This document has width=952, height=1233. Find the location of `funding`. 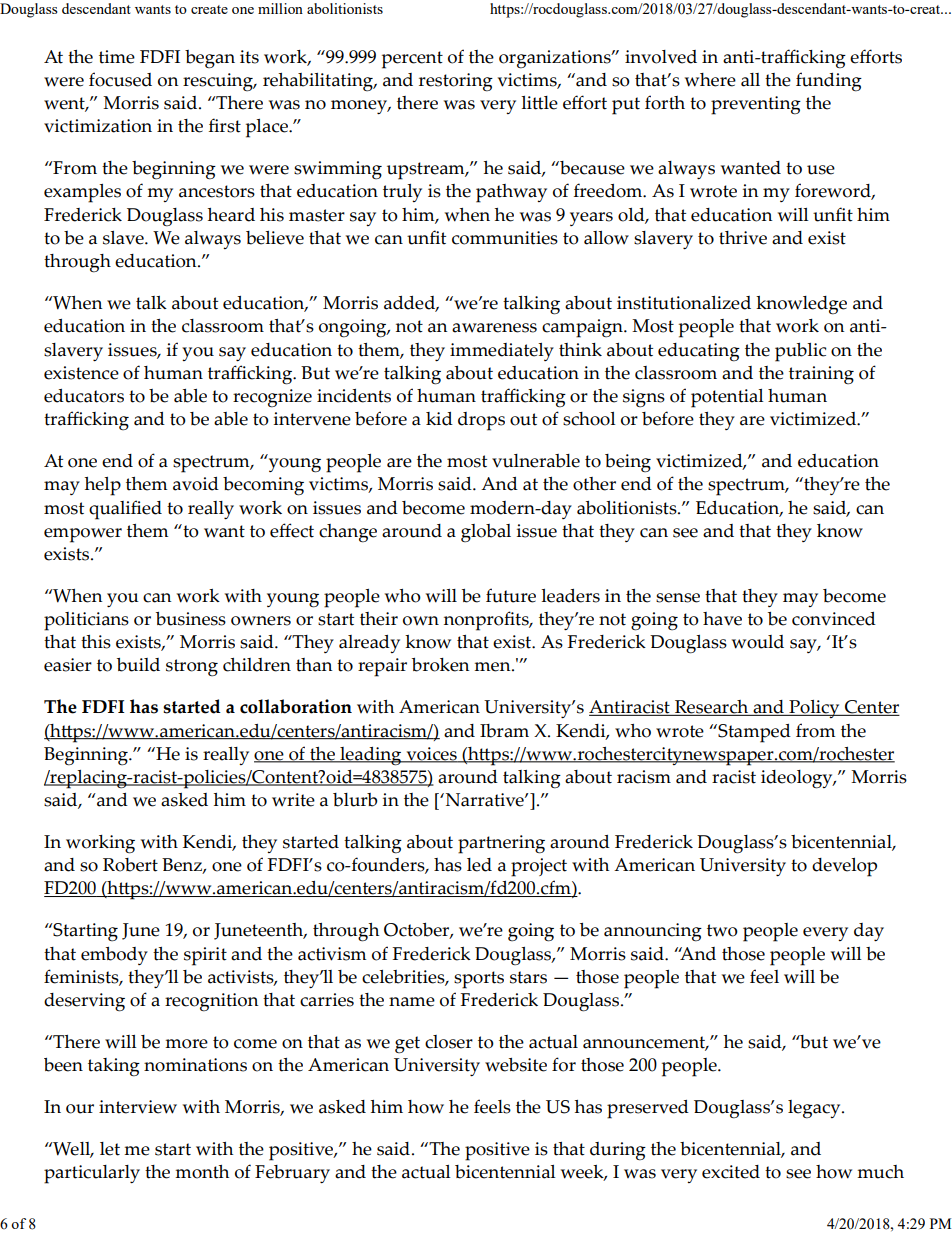

funding is located at coordinates (829, 82).
